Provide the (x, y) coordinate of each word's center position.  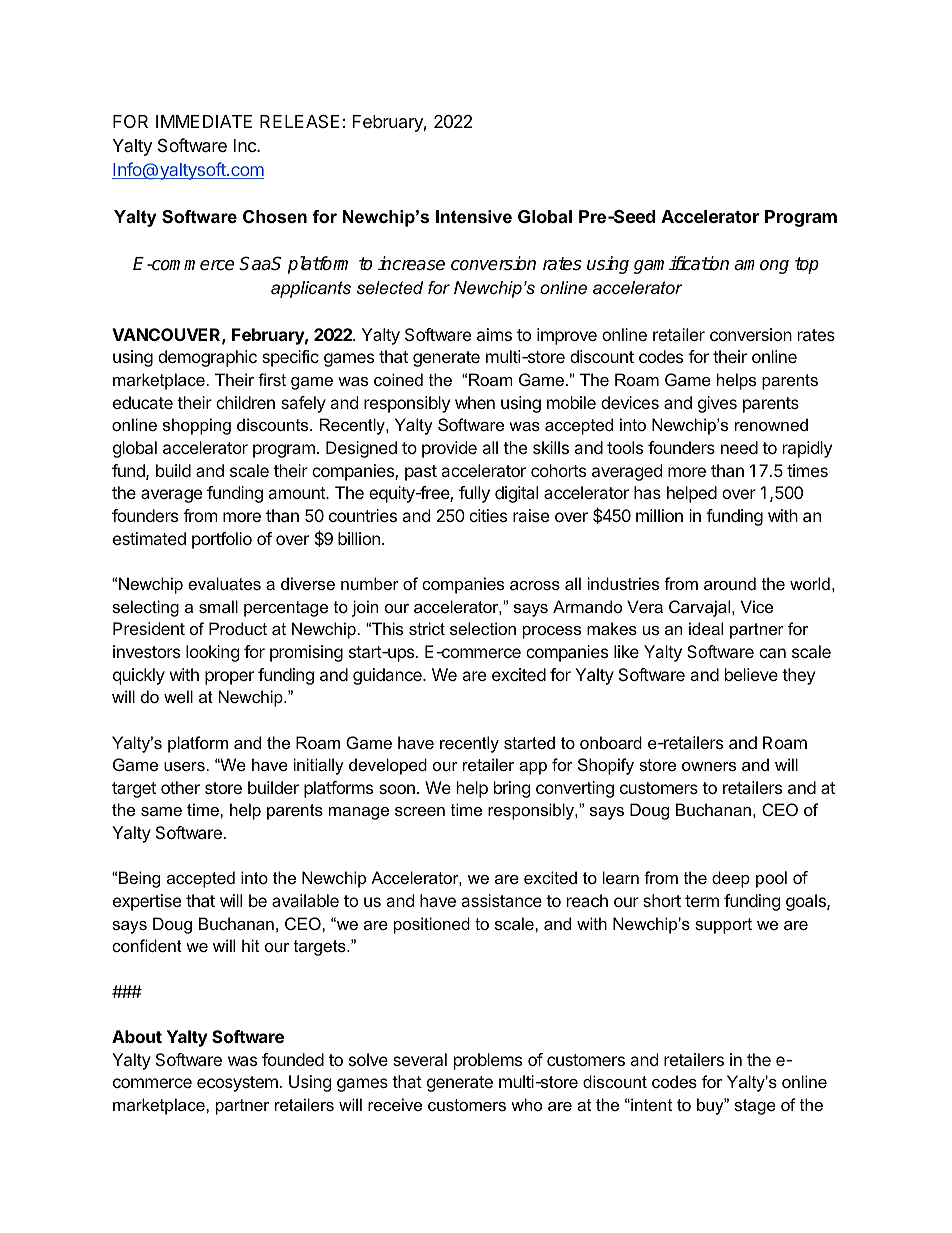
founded (293, 1059)
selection (483, 628)
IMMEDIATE (204, 121)
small (218, 606)
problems (488, 1061)
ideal (706, 628)
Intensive (474, 217)
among (761, 267)
